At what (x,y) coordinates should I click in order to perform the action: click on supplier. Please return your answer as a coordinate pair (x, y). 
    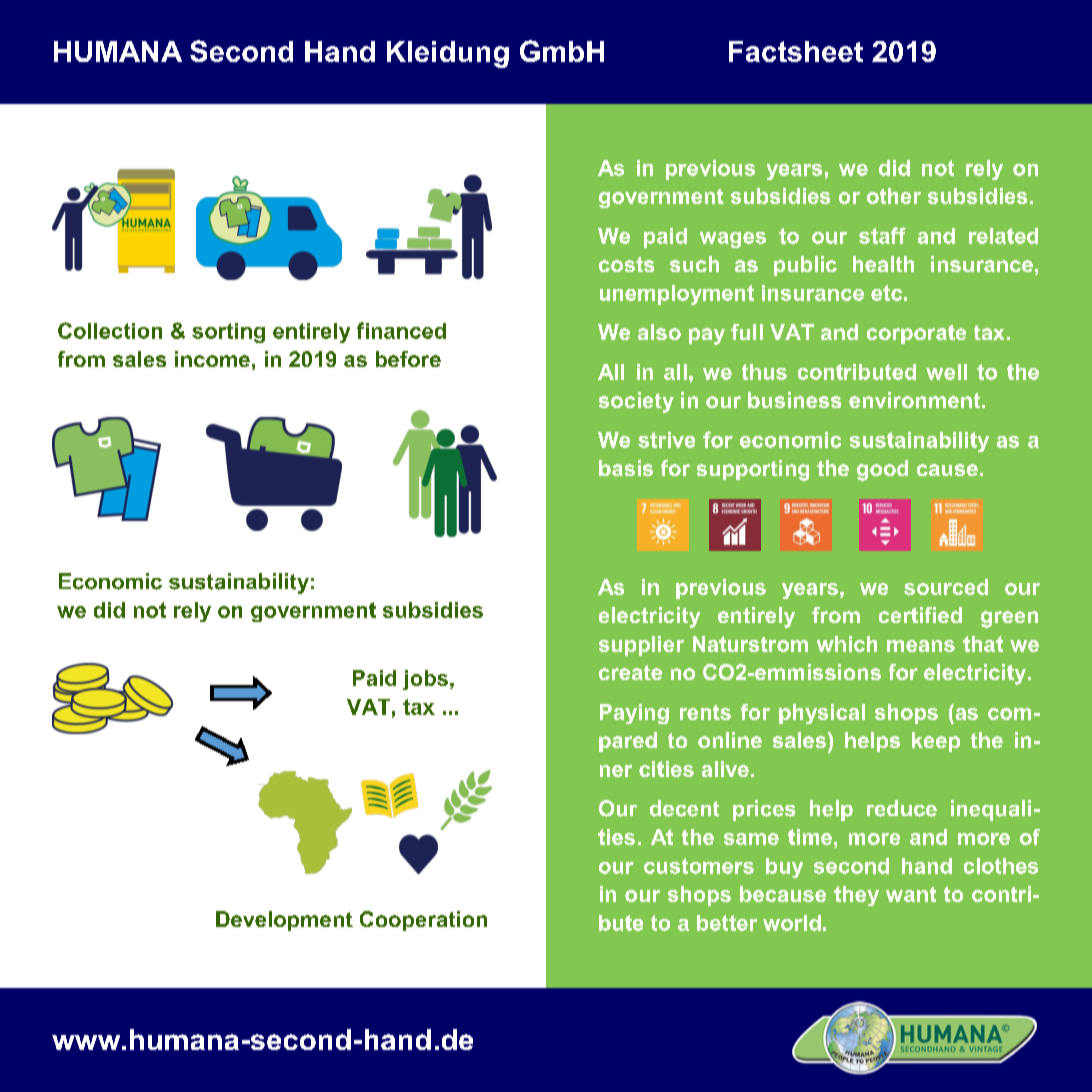
    Looking at the image, I should click on (641, 646).
